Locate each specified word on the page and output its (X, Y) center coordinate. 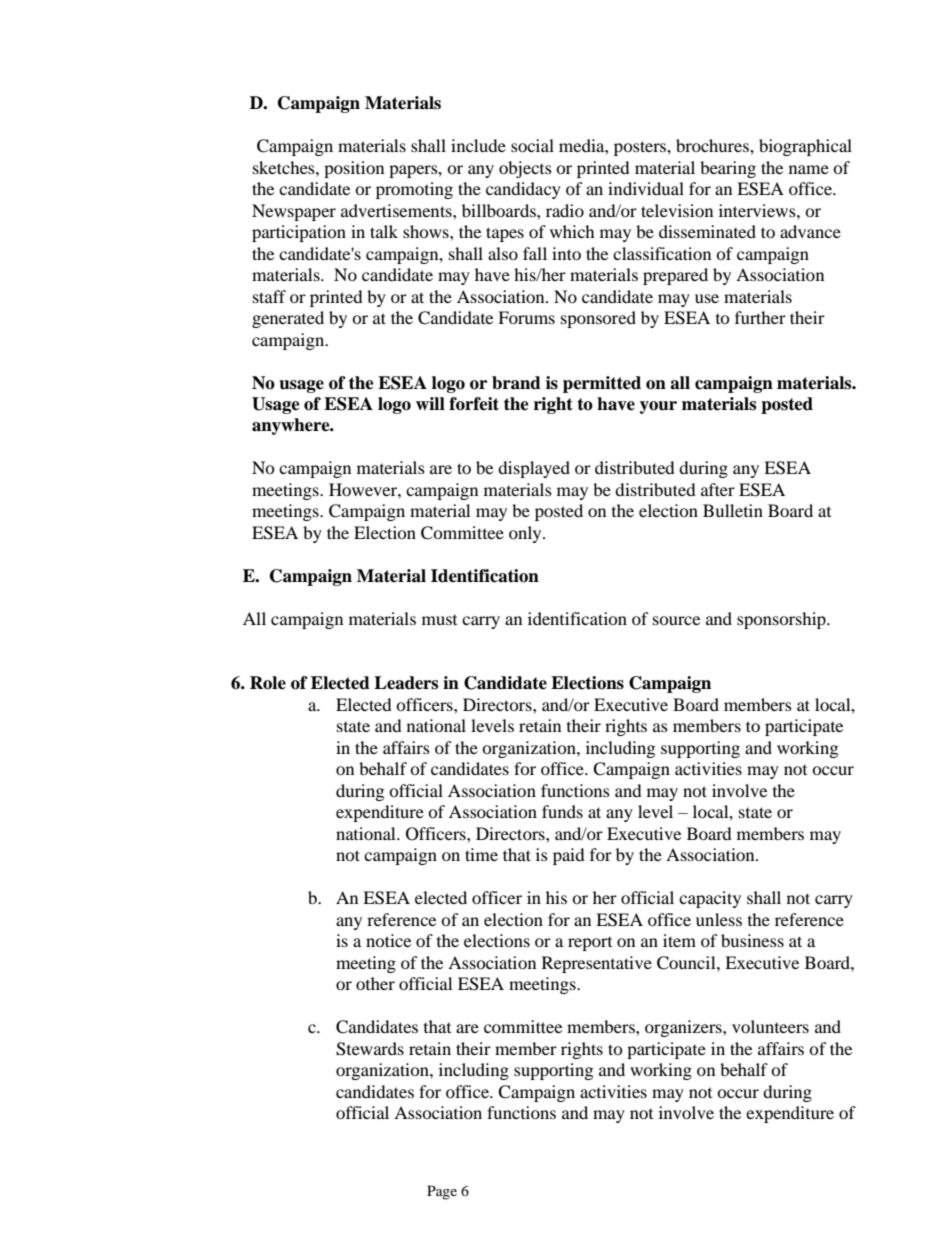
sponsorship (782, 620)
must (439, 620)
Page (442, 1192)
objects (525, 169)
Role (268, 683)
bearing (728, 169)
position (354, 169)
